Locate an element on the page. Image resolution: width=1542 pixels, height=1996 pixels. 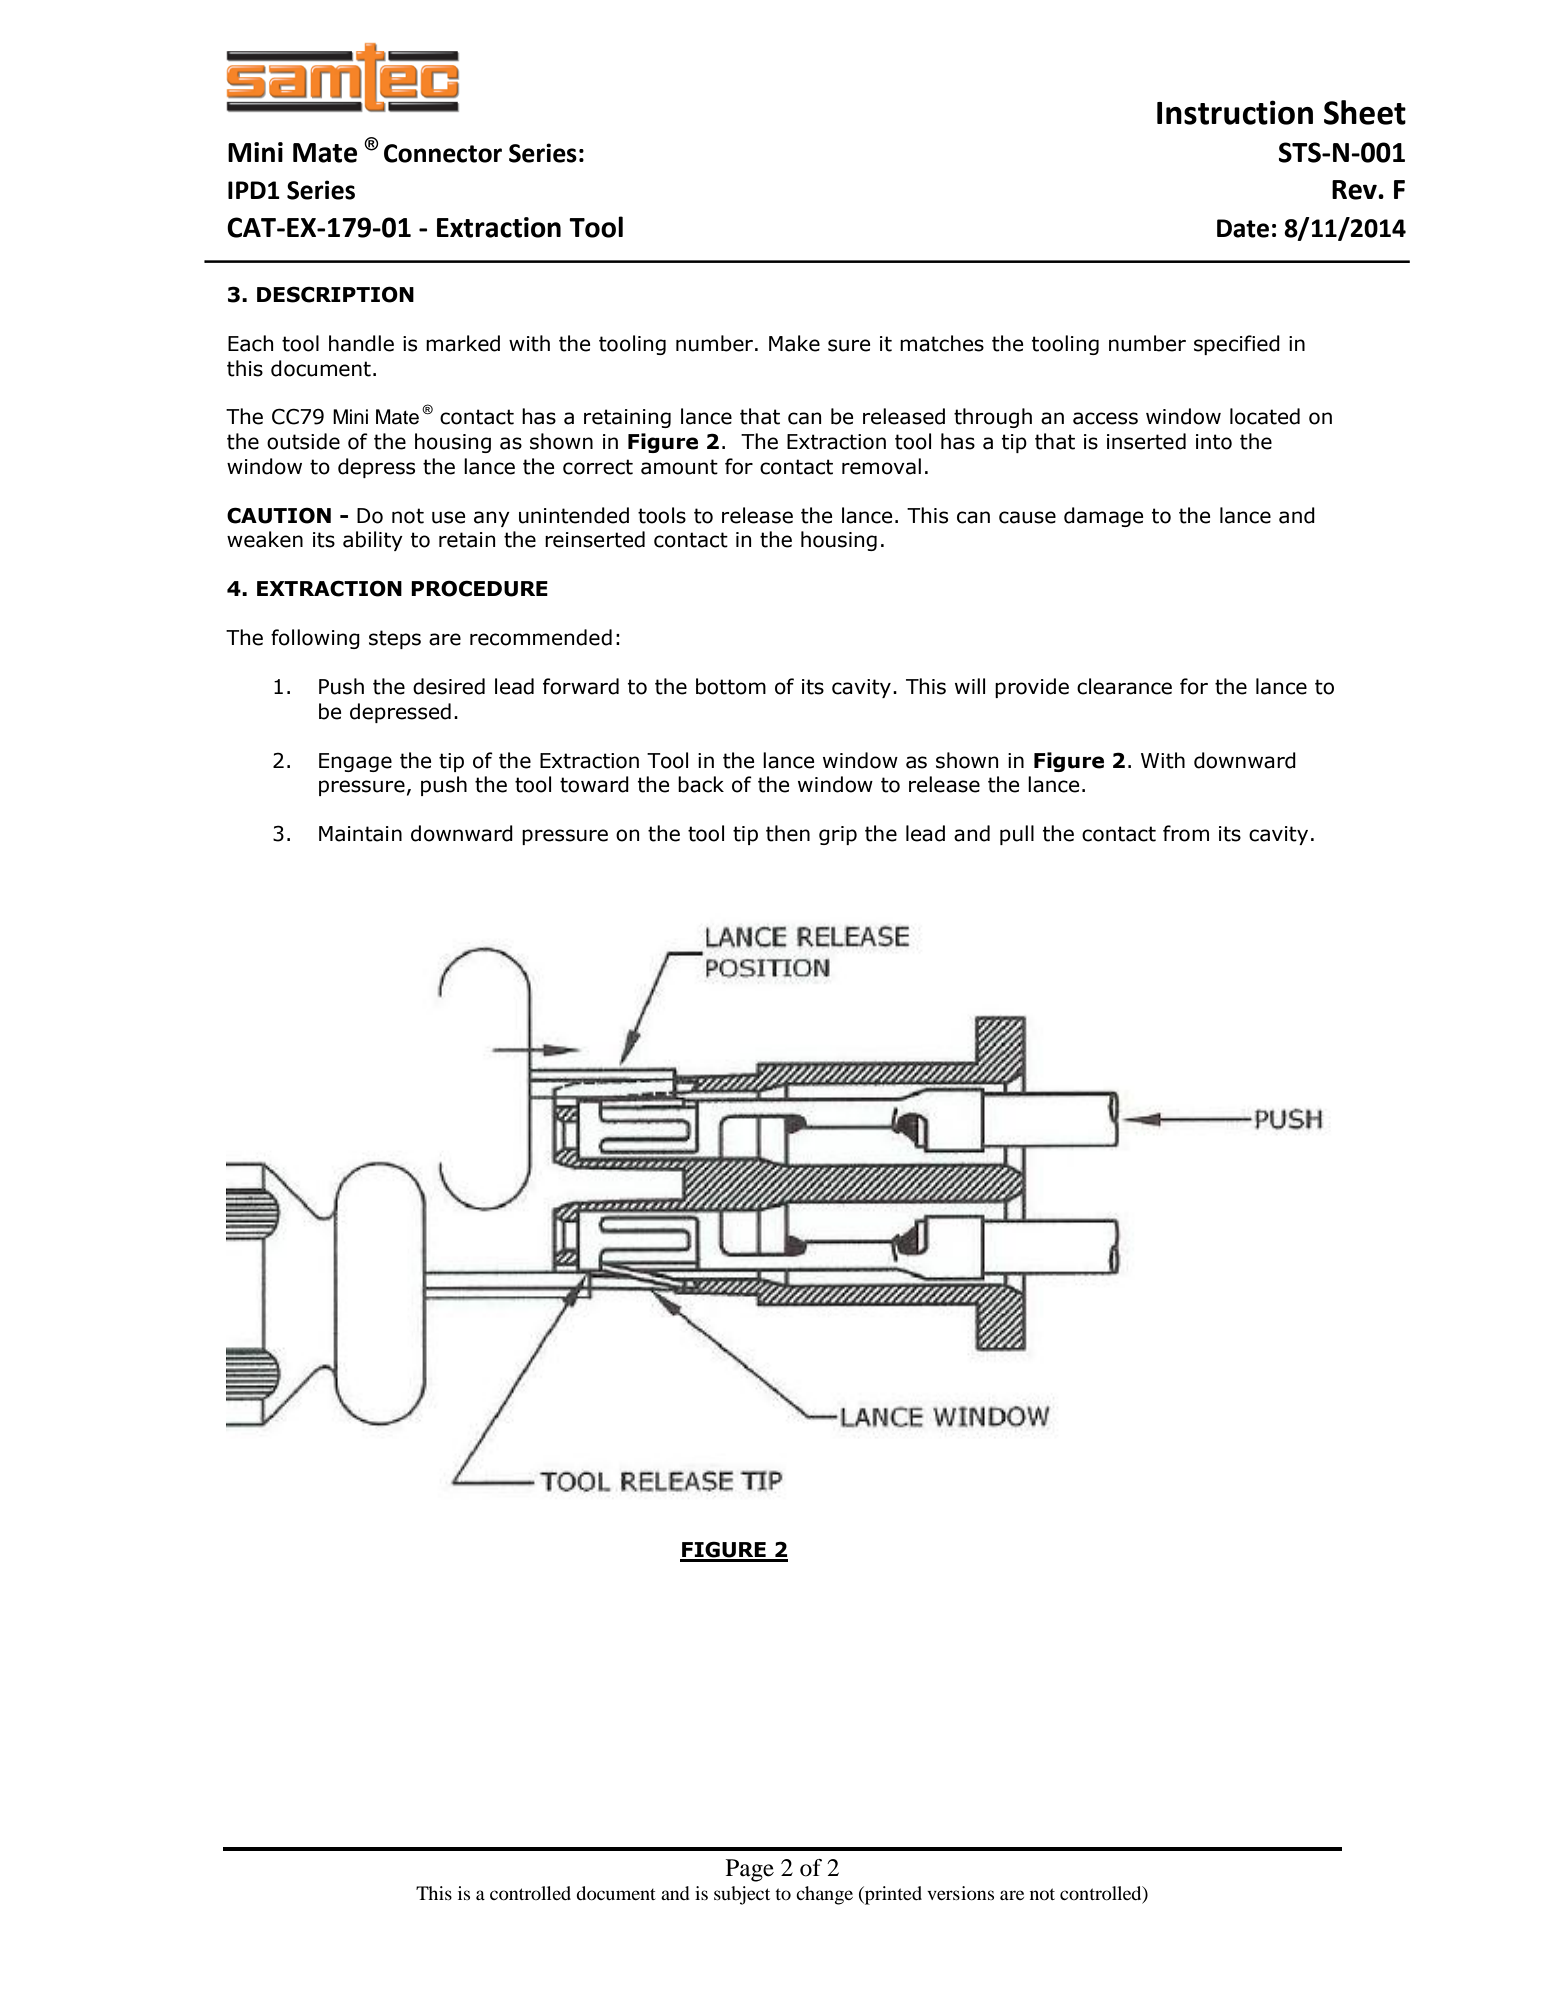
Instruction is located at coordinates (1235, 112).
